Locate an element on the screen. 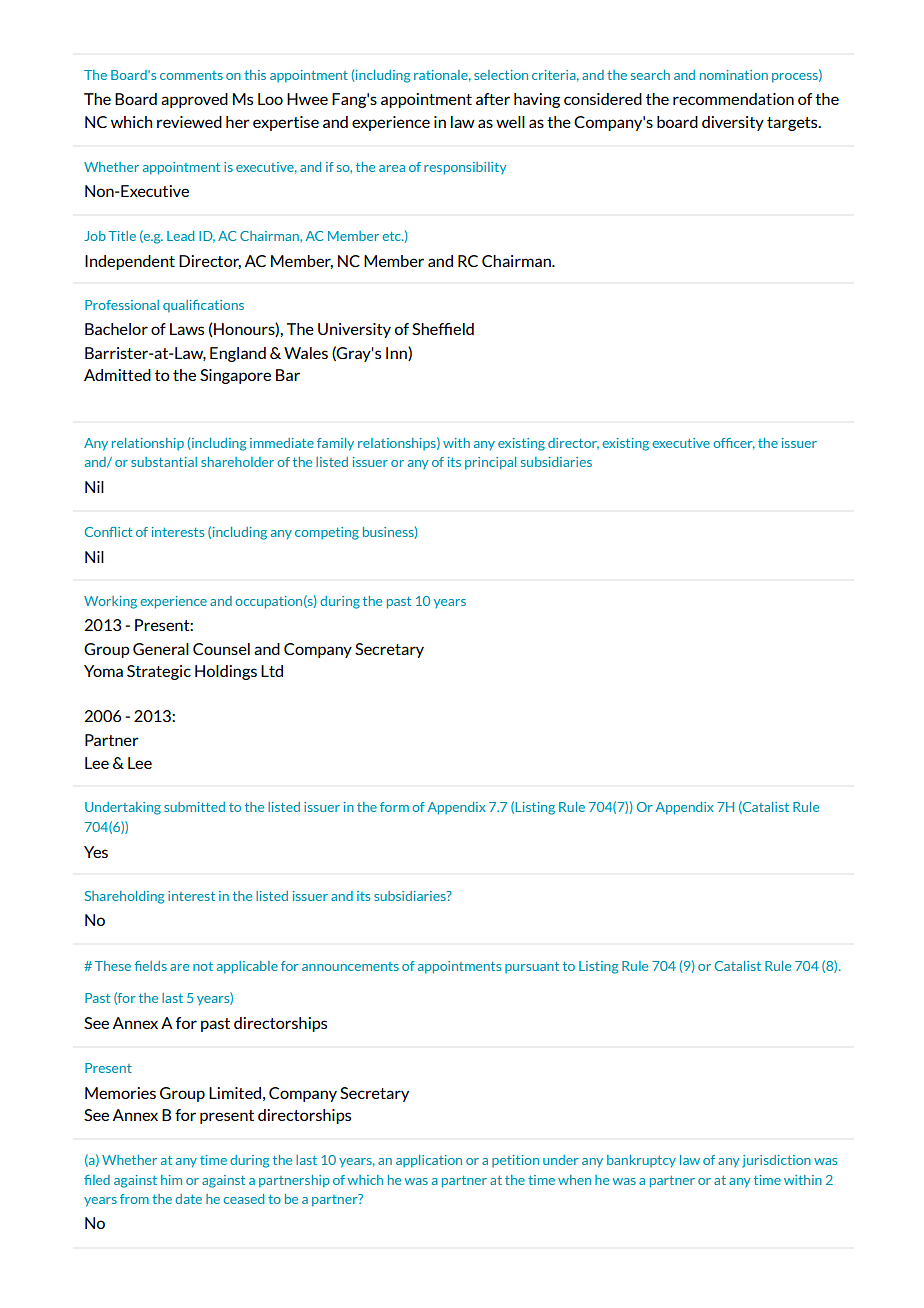 The height and width of the screenshot is (1308, 924). approved is located at coordinates (194, 100).
